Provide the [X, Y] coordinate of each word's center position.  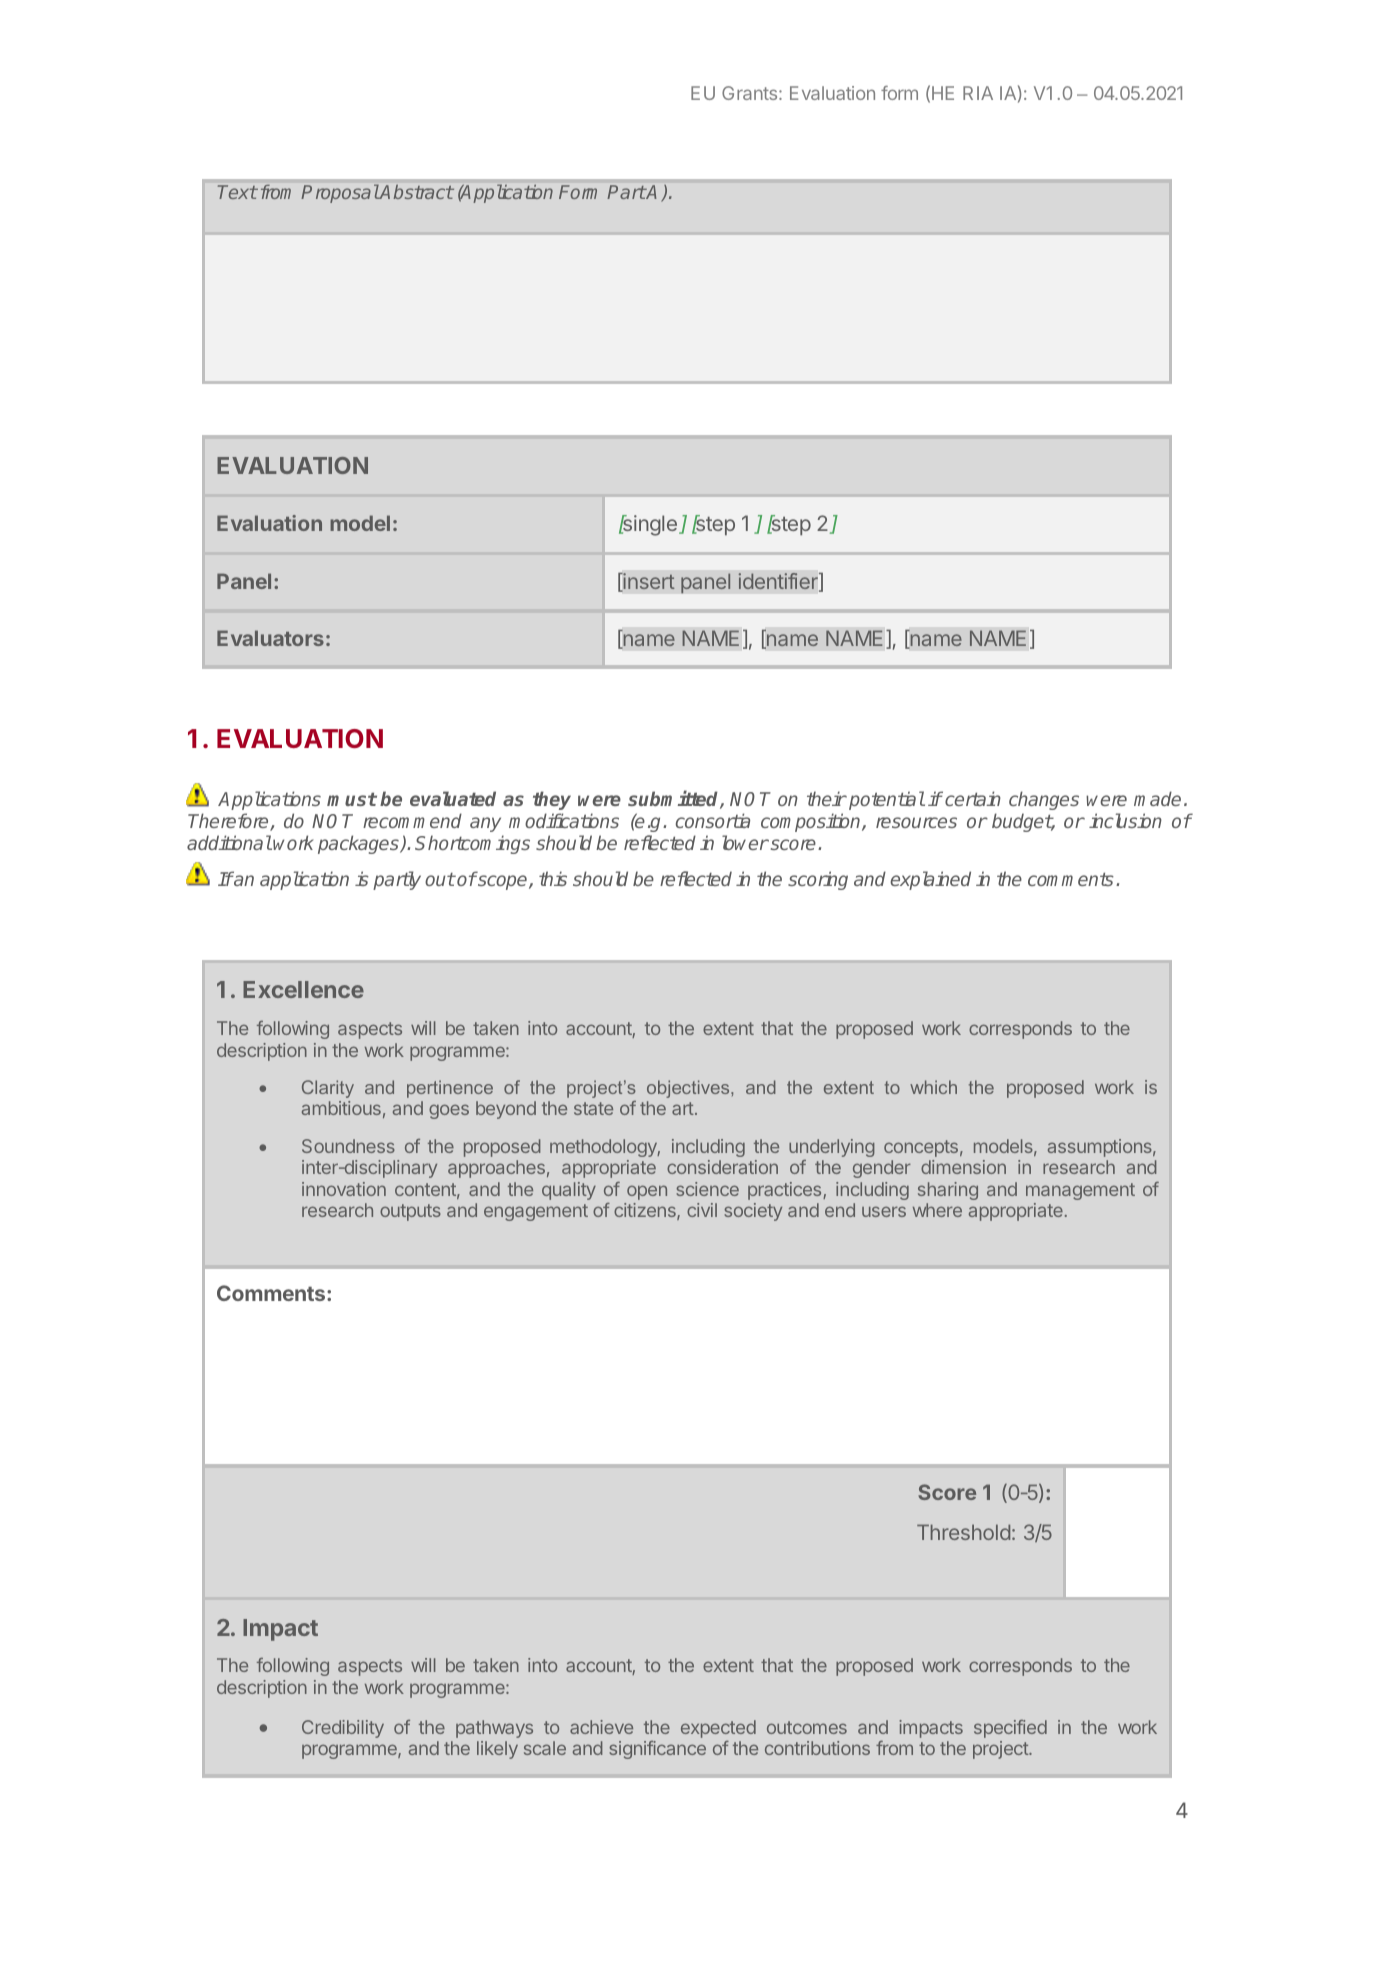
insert [647, 582]
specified [1010, 1729]
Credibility [343, 1729]
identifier [779, 582]
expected [718, 1729]
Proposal [340, 193]
